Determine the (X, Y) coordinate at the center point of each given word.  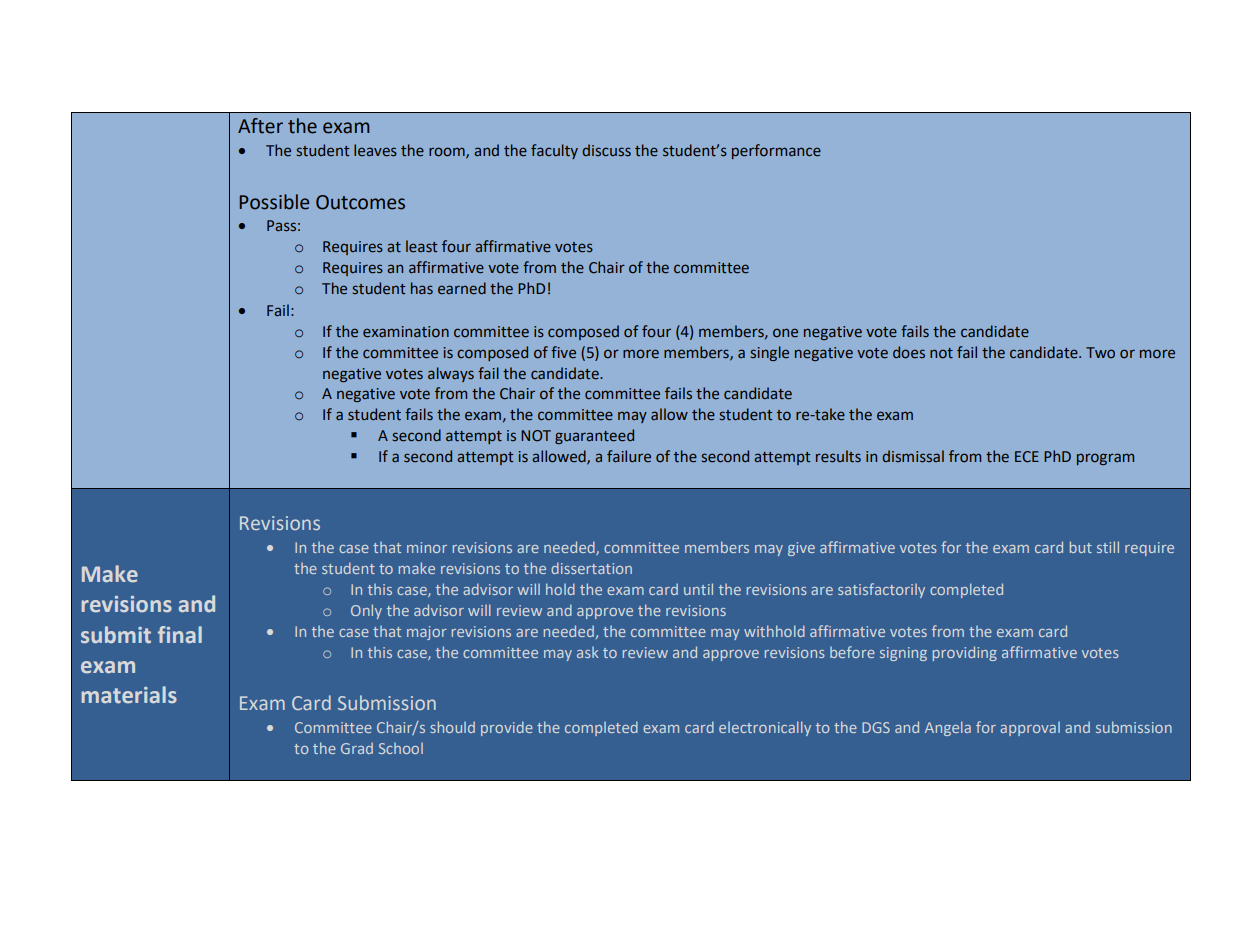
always (451, 374)
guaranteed (594, 436)
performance (776, 151)
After (260, 126)
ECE (1027, 457)
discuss (606, 150)
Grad (357, 748)
